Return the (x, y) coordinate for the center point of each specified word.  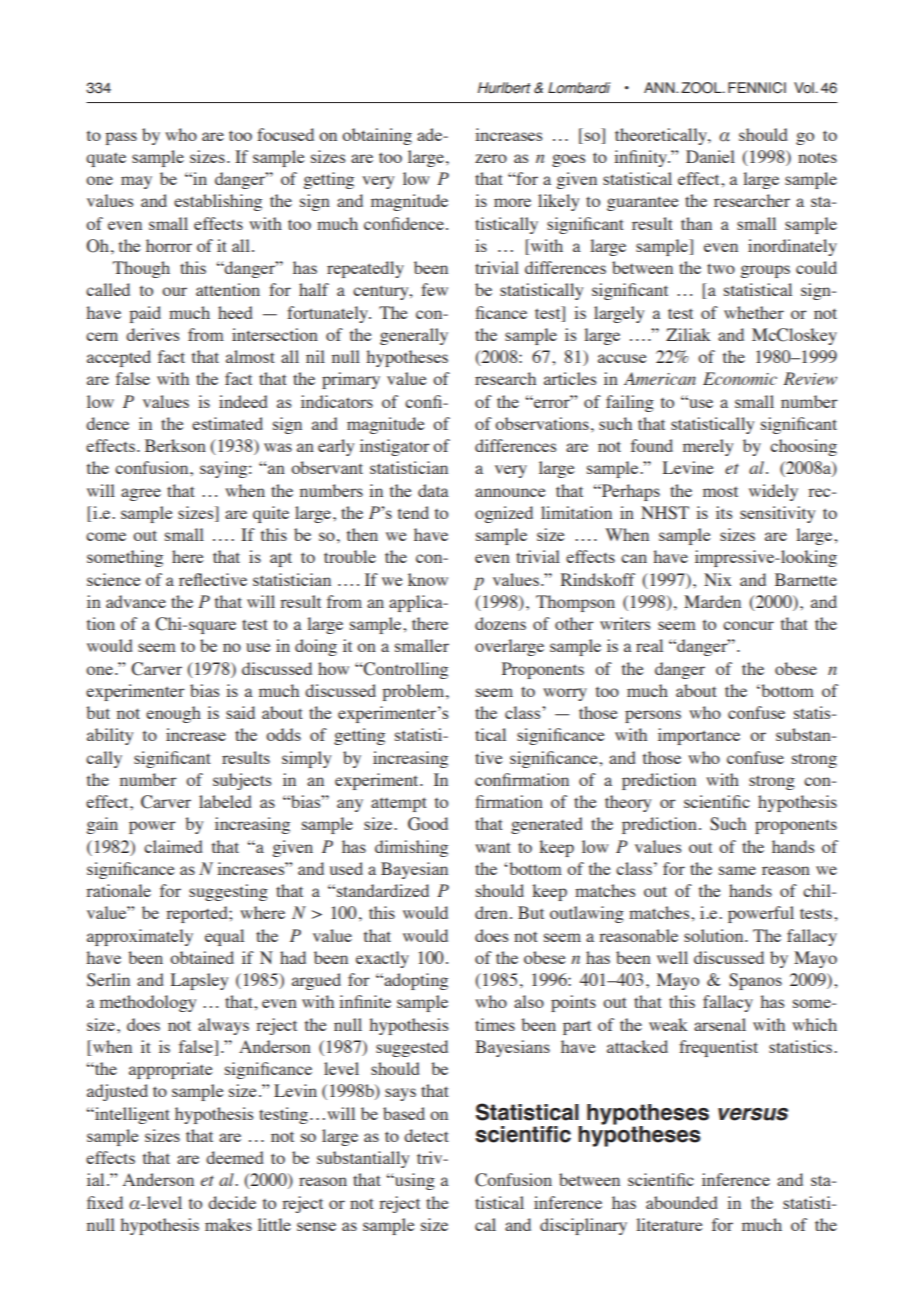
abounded (682, 1202)
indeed (243, 401)
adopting (415, 981)
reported (198, 914)
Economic (740, 378)
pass (121, 138)
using (414, 1181)
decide (232, 1202)
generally (414, 336)
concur (748, 625)
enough (173, 714)
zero (491, 158)
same (737, 870)
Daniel (710, 156)
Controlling (404, 670)
